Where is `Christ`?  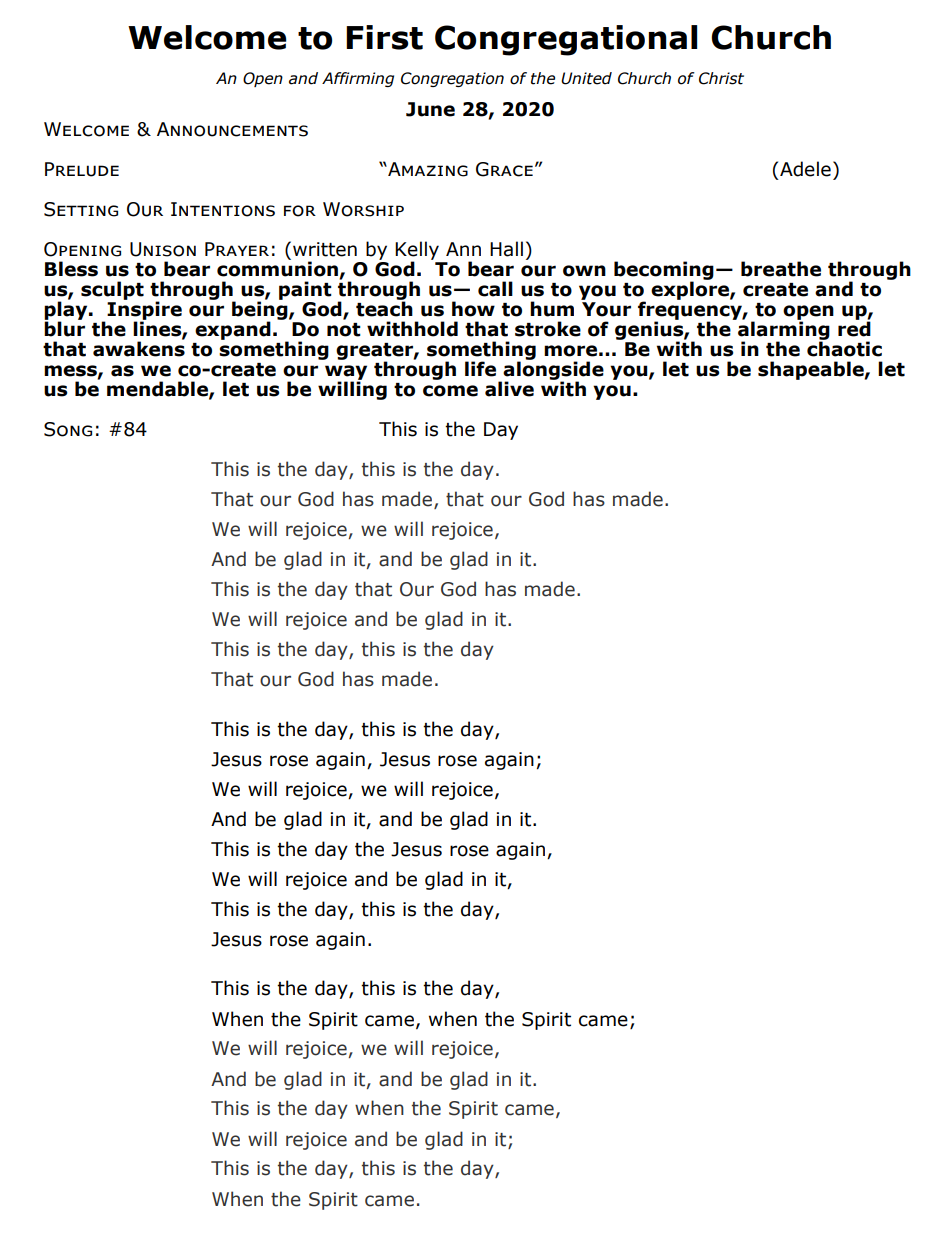
Christ is located at coordinates (721, 78).
